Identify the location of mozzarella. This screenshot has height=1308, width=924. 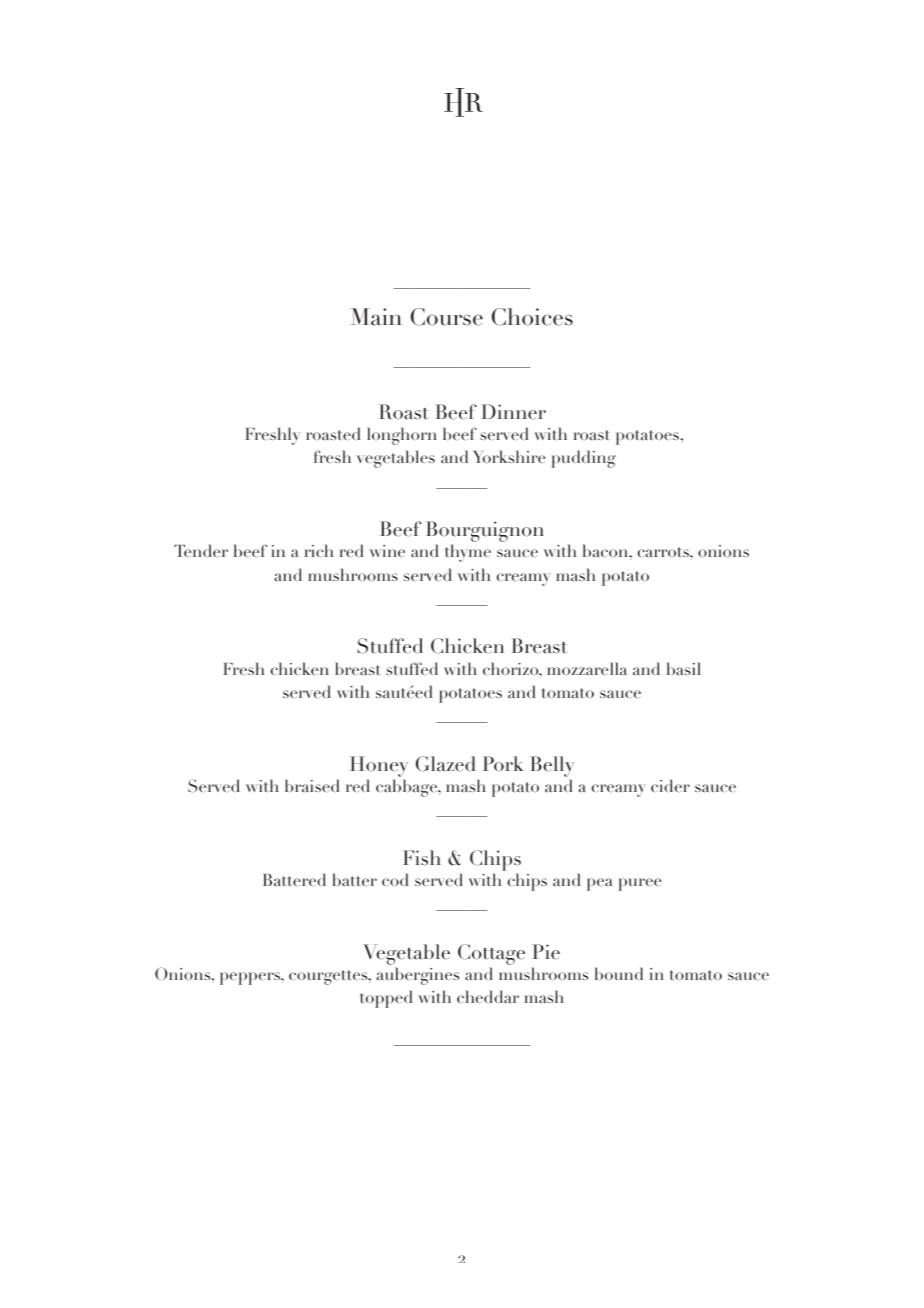
(586, 668).
